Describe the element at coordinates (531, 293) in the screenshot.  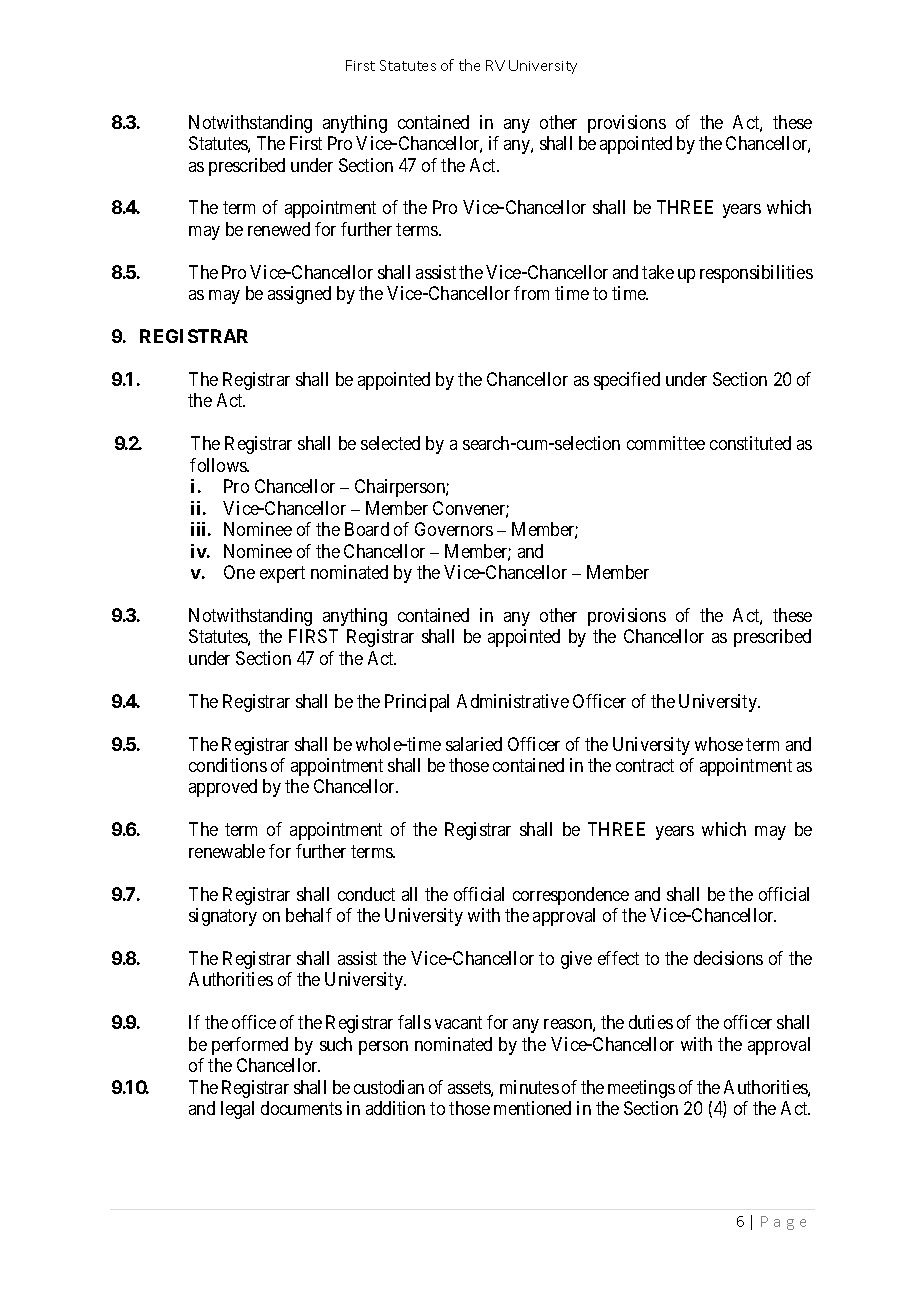
I see `from` at that location.
